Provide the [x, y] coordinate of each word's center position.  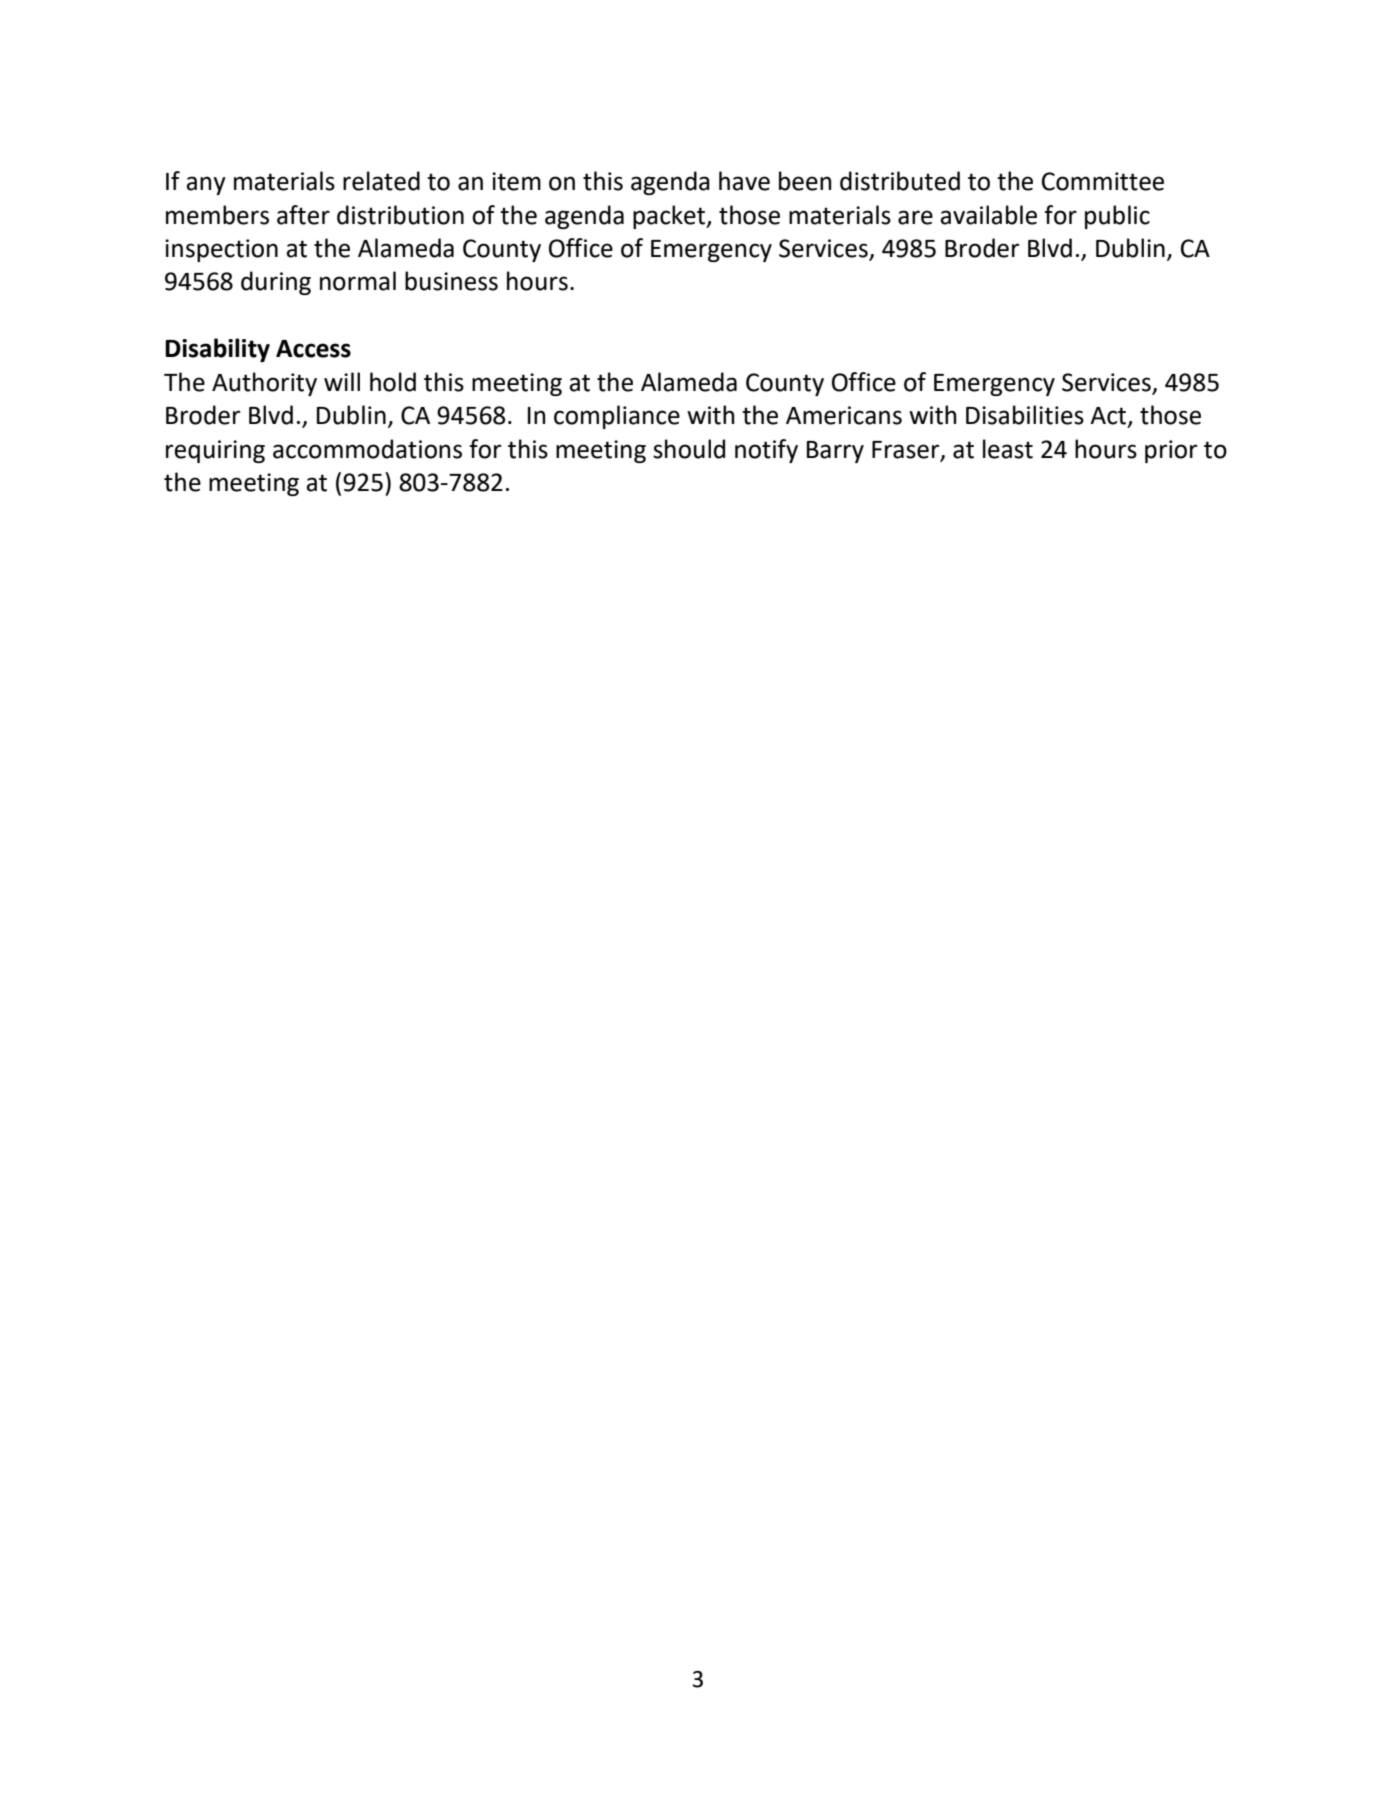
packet [670, 217]
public [1117, 217]
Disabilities [1025, 415]
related [381, 181]
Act [1109, 417]
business [451, 281]
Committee [1103, 181]
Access [313, 349]
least [1008, 449]
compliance [617, 417]
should [689, 449]
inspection [221, 250]
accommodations [367, 449]
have [744, 181]
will [342, 381]
